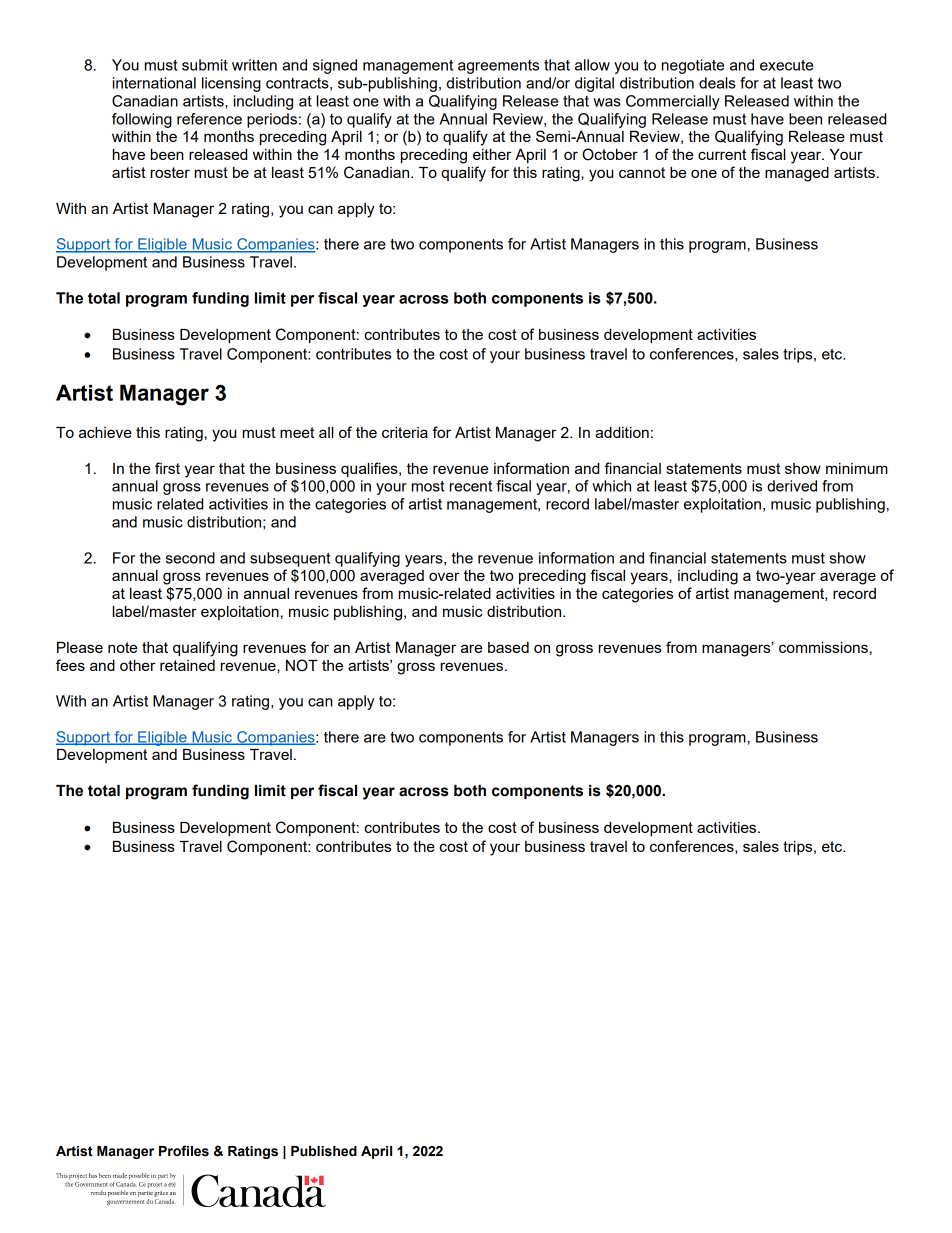 The height and width of the screenshot is (1233, 952). What do you see at coordinates (498, 67) in the screenshot?
I see `agreements` at bounding box center [498, 67].
